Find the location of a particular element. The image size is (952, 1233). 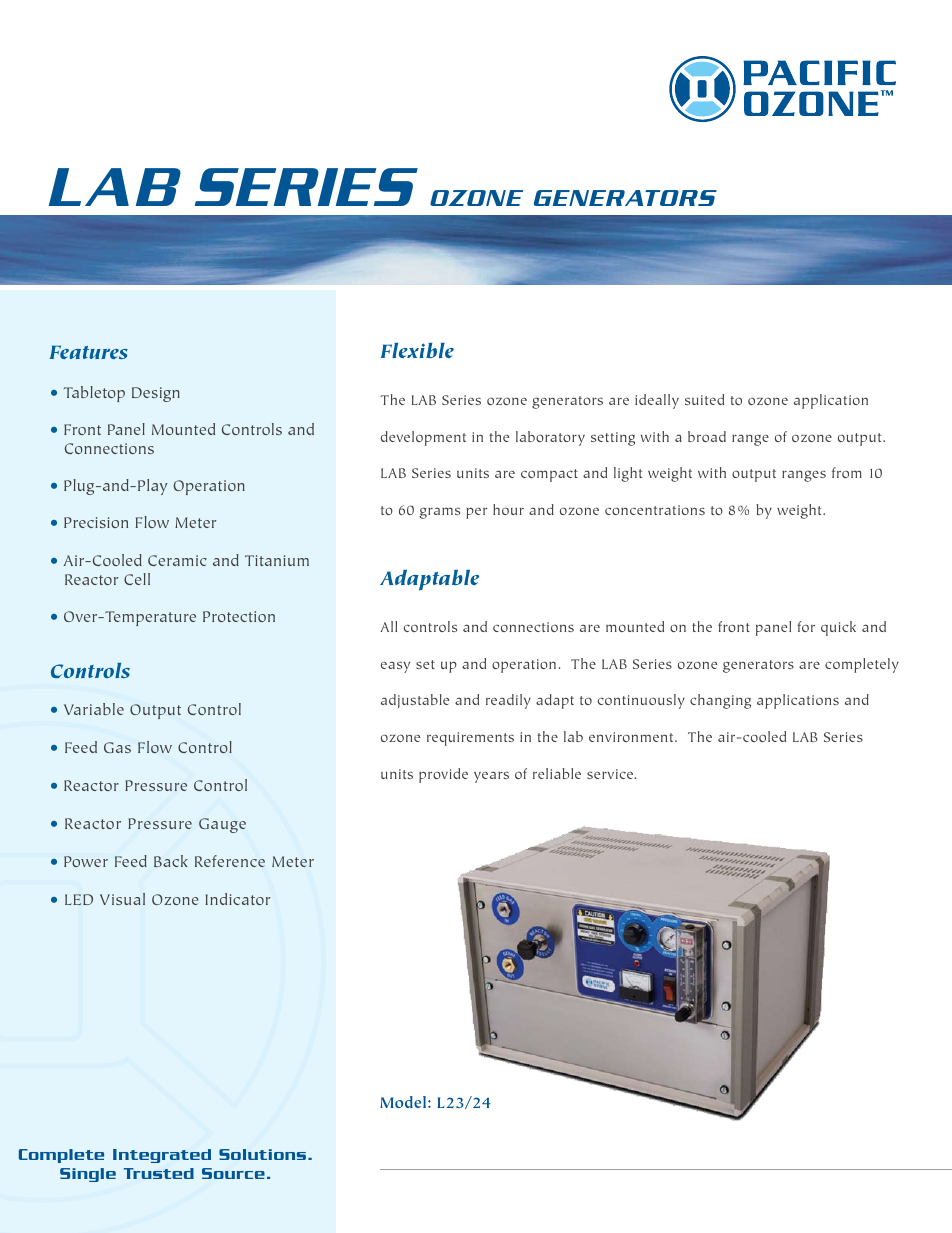

Integrated is located at coordinates (162, 1156).
